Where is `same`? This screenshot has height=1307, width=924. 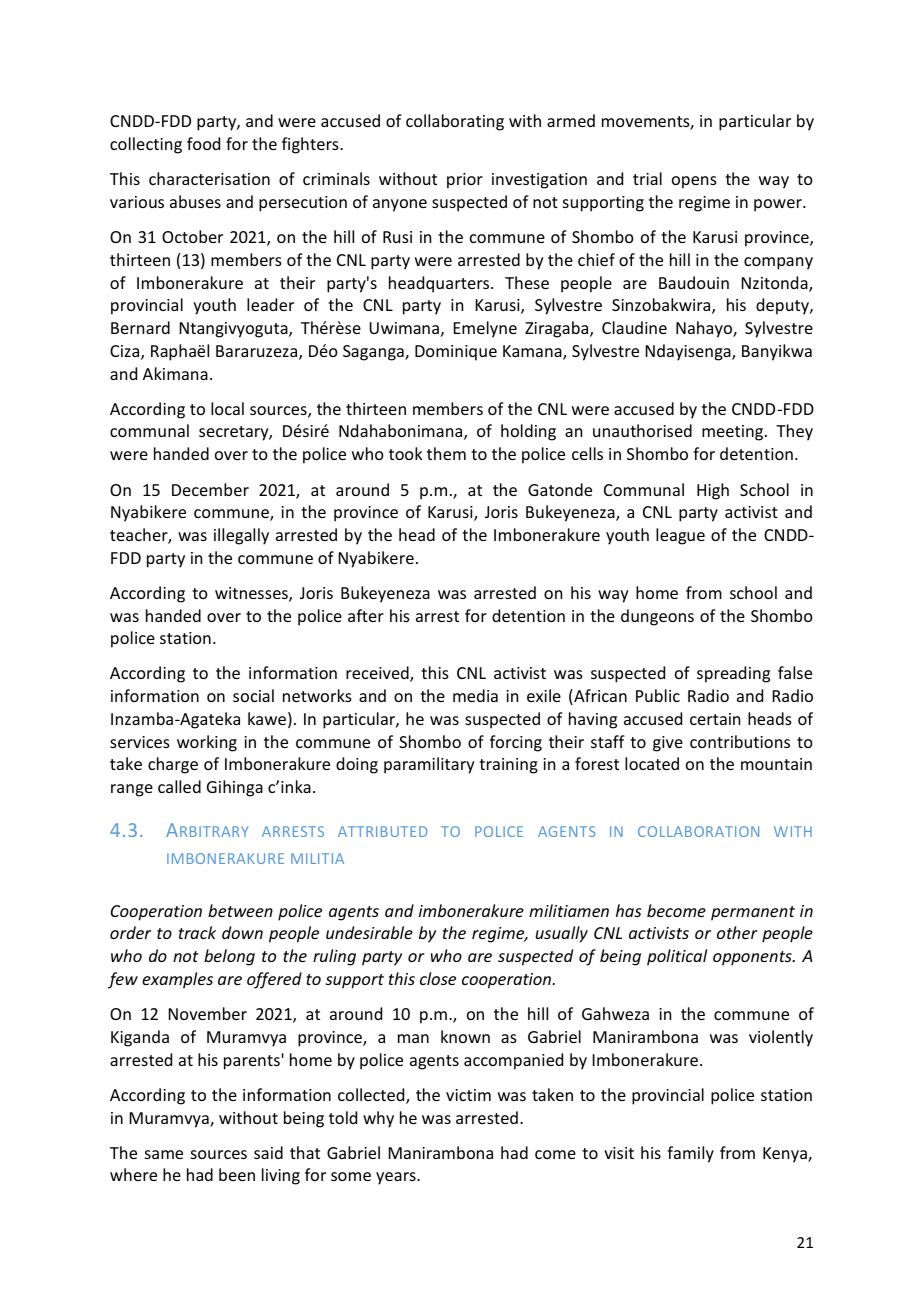
same is located at coordinates (164, 1154).
